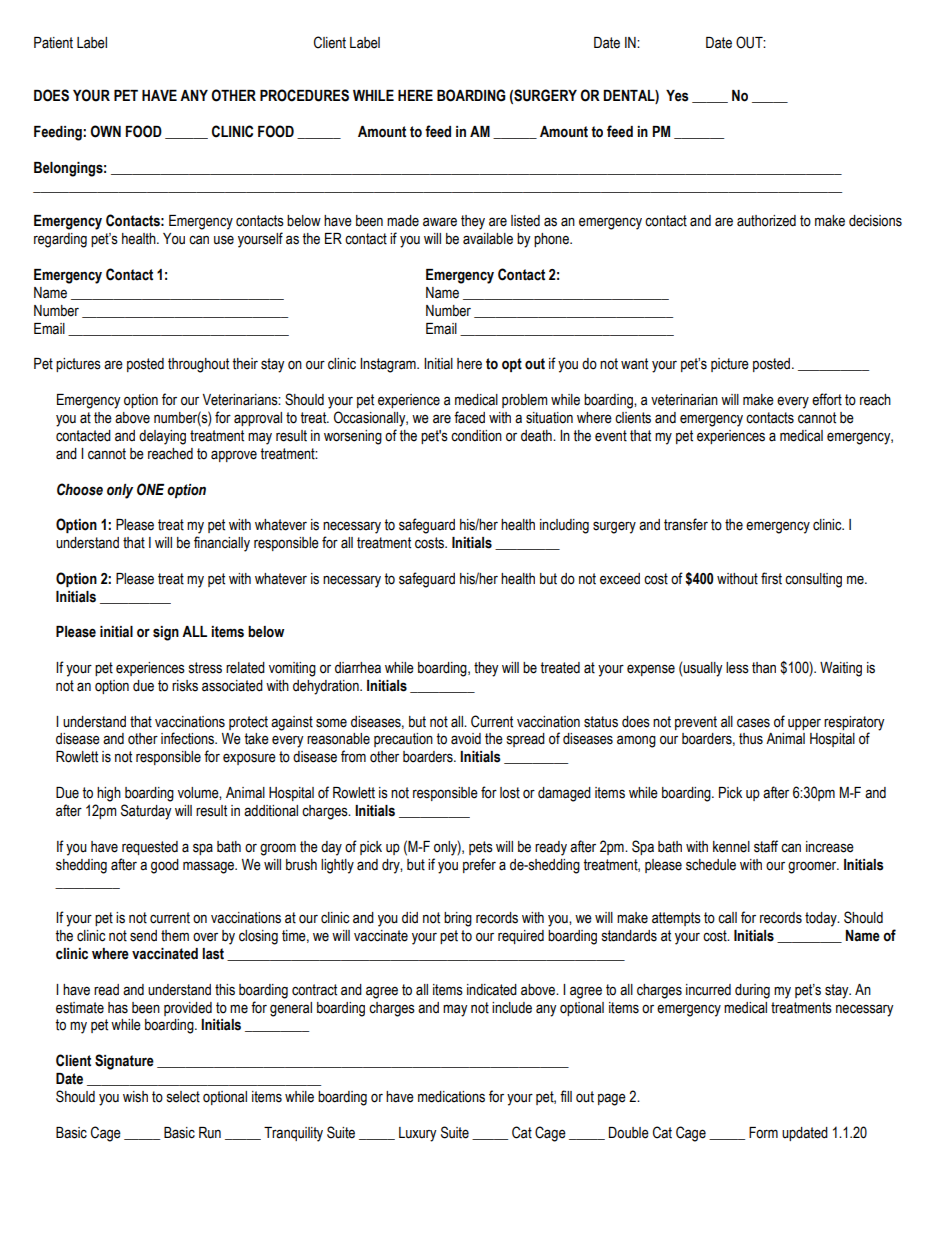  I want to click on Form, so click(763, 1133).
